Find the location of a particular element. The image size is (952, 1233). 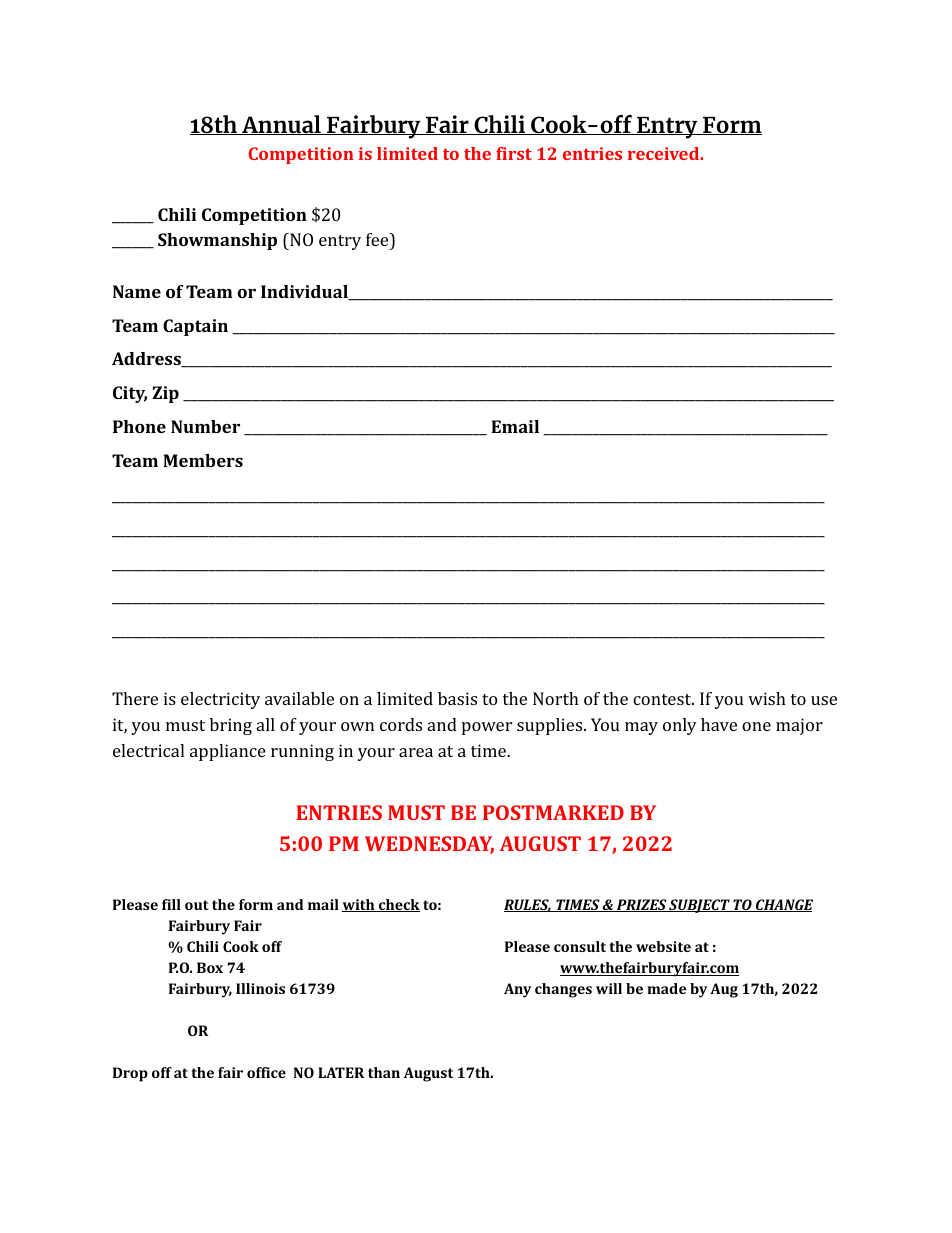

Any is located at coordinates (517, 990).
